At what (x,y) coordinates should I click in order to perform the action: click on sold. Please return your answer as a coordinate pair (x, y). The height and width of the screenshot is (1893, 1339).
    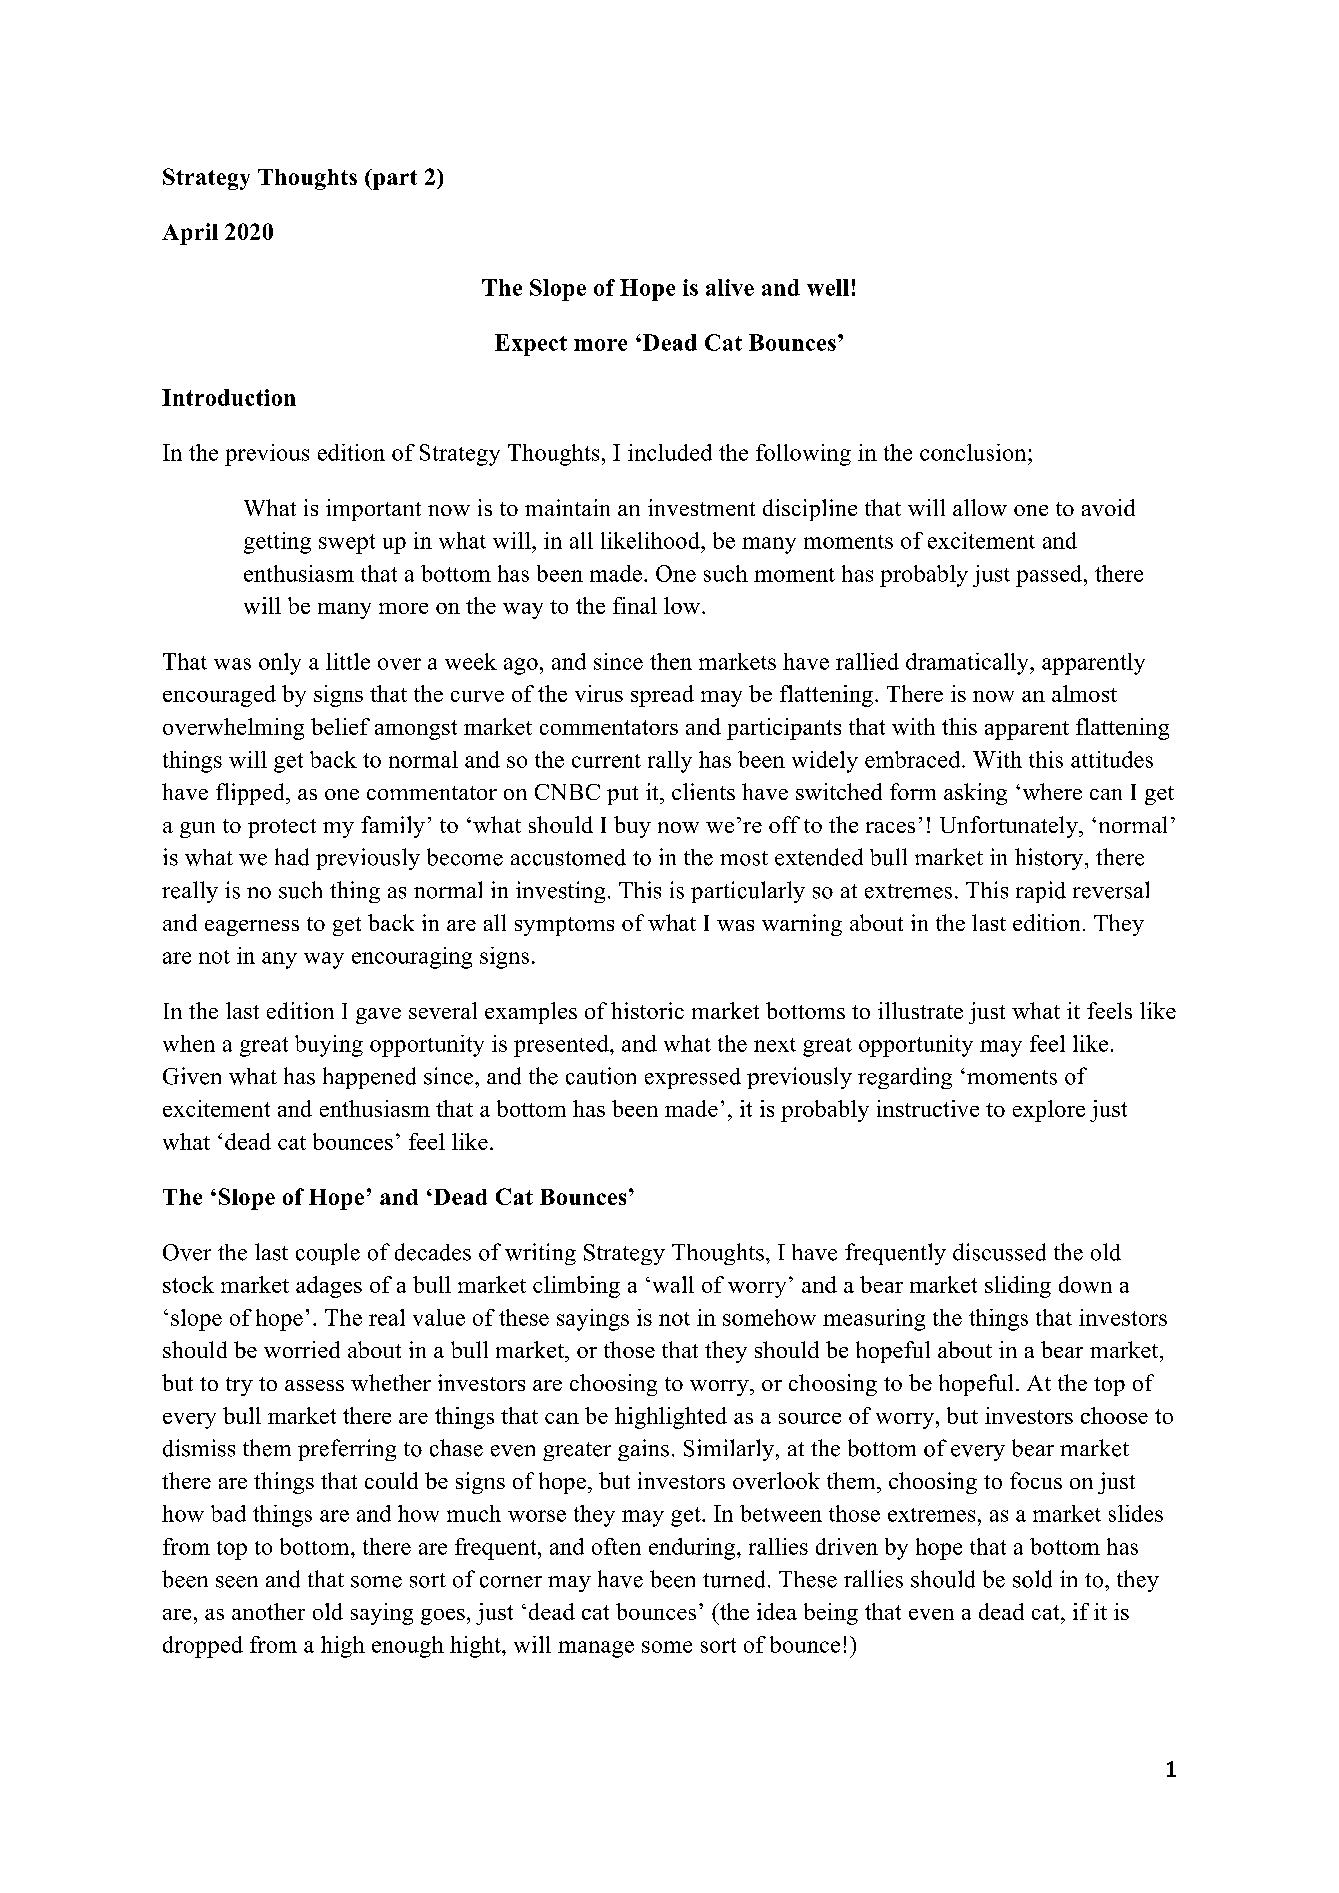
    Looking at the image, I should click on (1032, 1579).
